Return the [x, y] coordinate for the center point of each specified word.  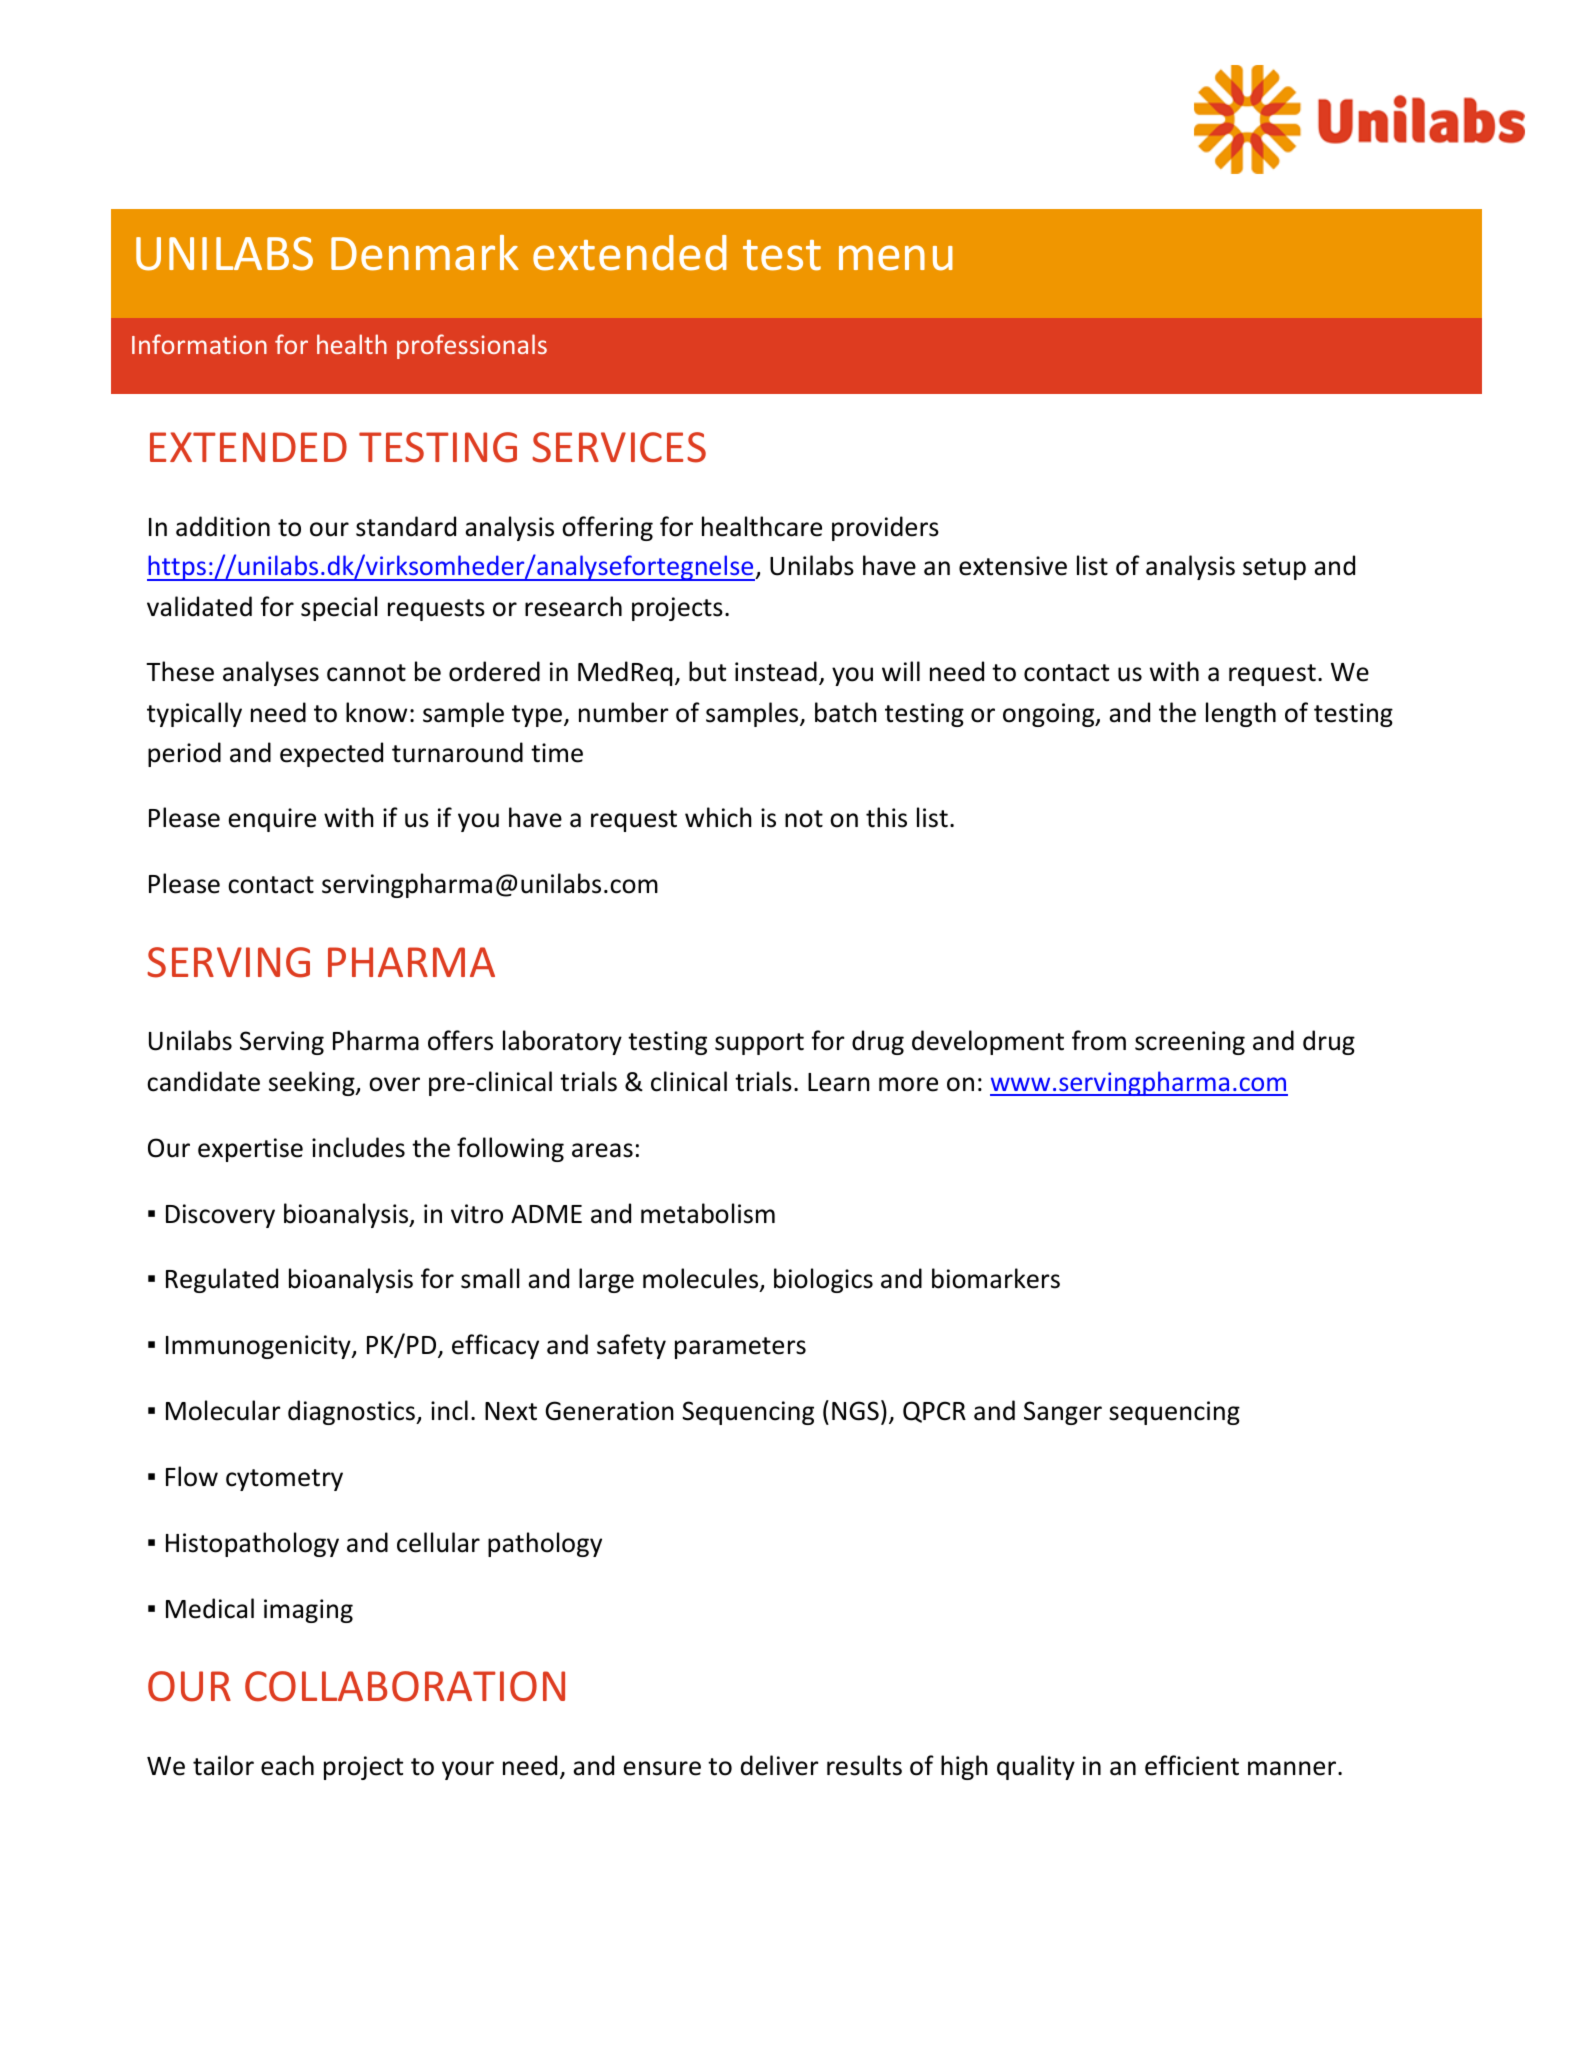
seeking [313, 1083]
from [1099, 1040]
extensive [1013, 566]
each [287, 1765]
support [759, 1044]
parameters [740, 1348]
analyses [271, 673]
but [707, 671]
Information [199, 344]
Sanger [1063, 1413]
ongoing [1050, 715]
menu [896, 258]
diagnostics [352, 1412]
